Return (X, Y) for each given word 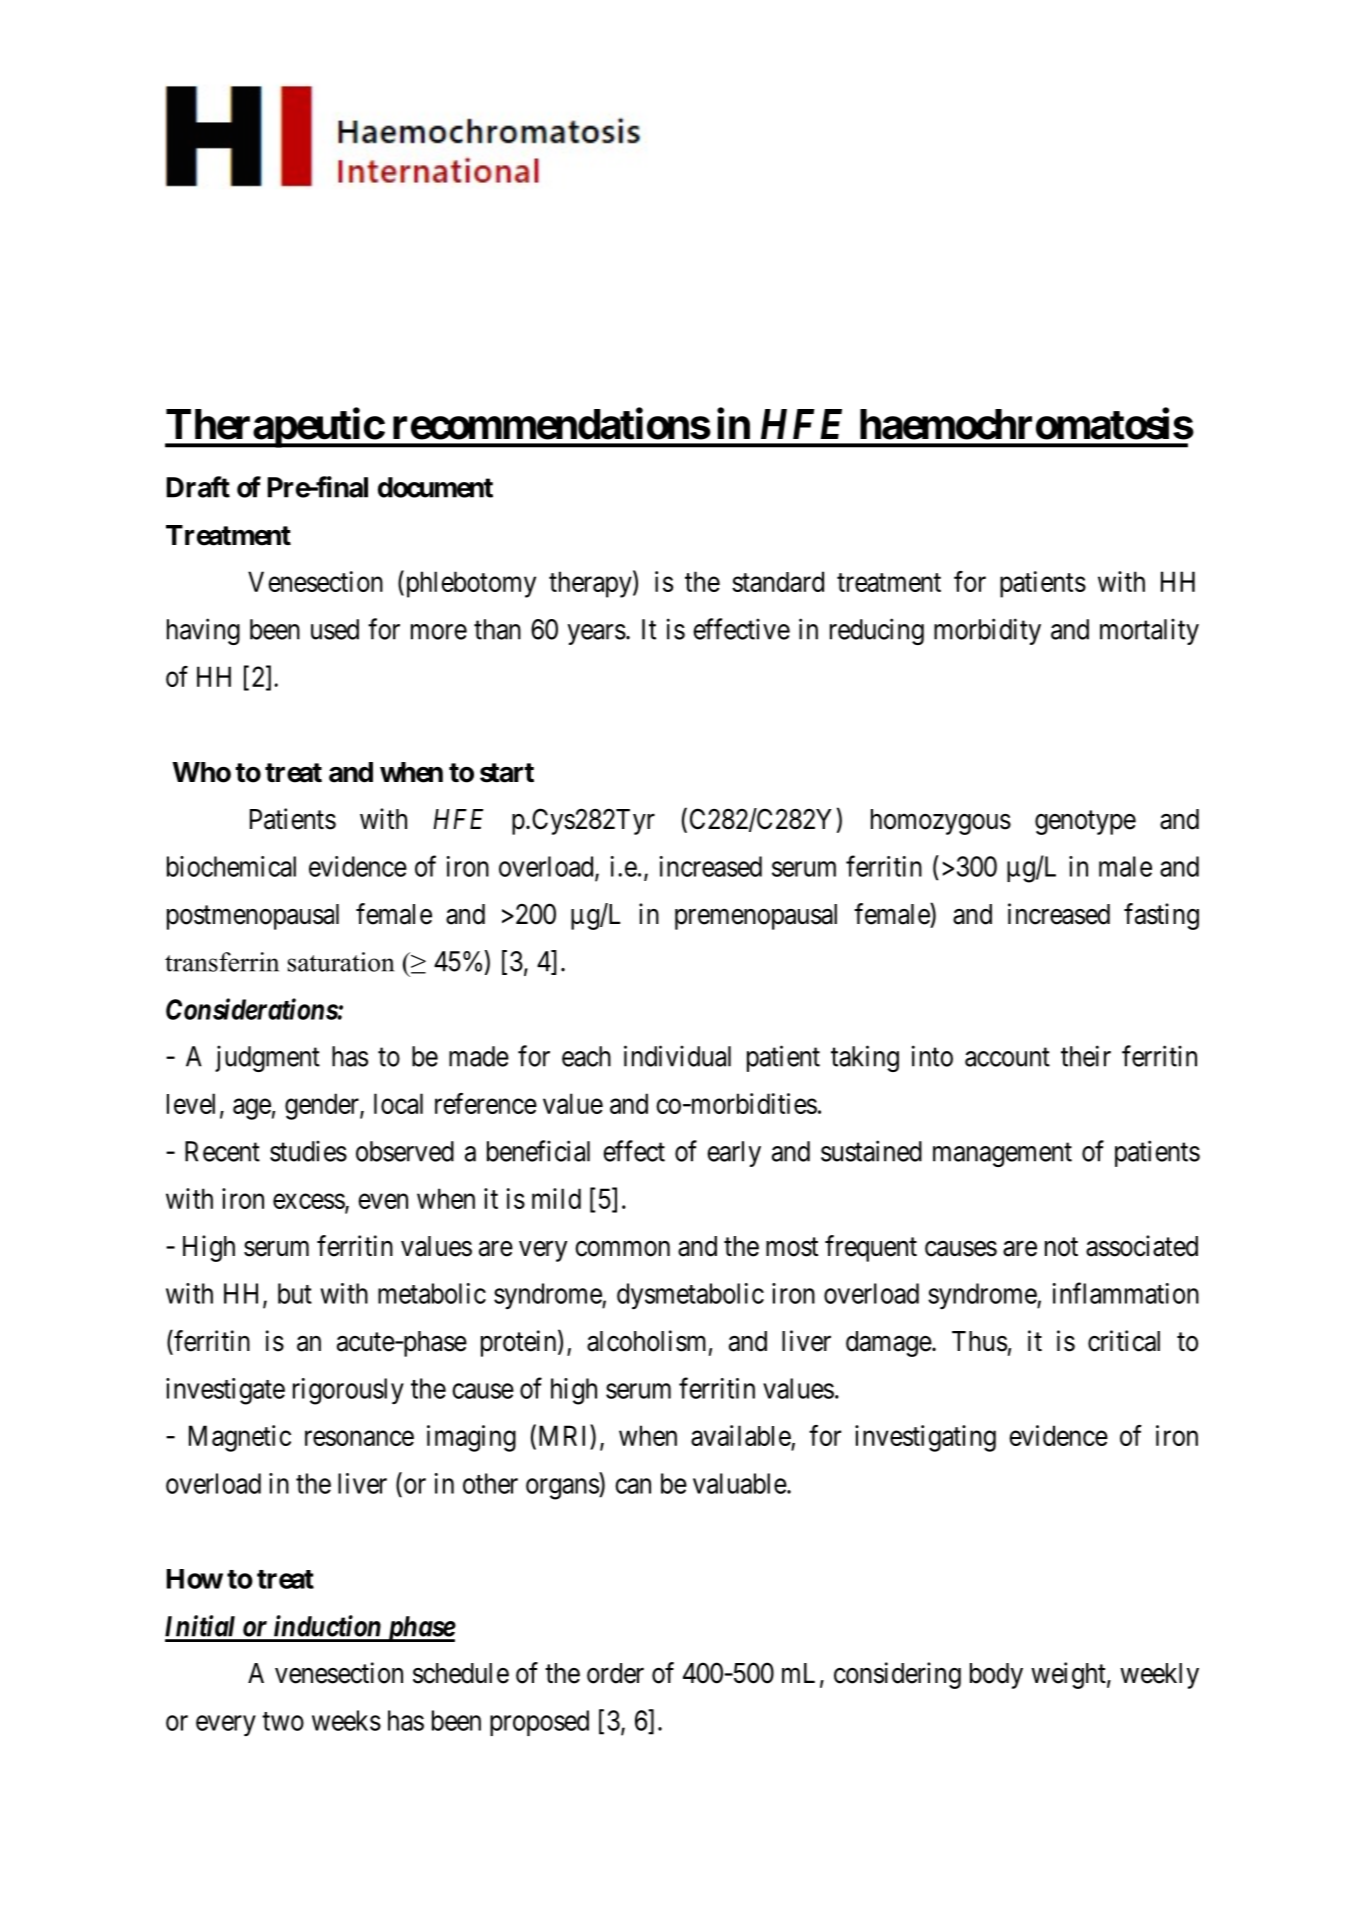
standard (778, 581)
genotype (1085, 823)
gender (323, 1106)
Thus (979, 1341)
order (615, 1673)
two (283, 1721)
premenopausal (756, 917)
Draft (198, 487)
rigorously (348, 1391)
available (741, 1435)
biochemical (231, 866)
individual (677, 1056)
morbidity (987, 631)
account (1007, 1057)
